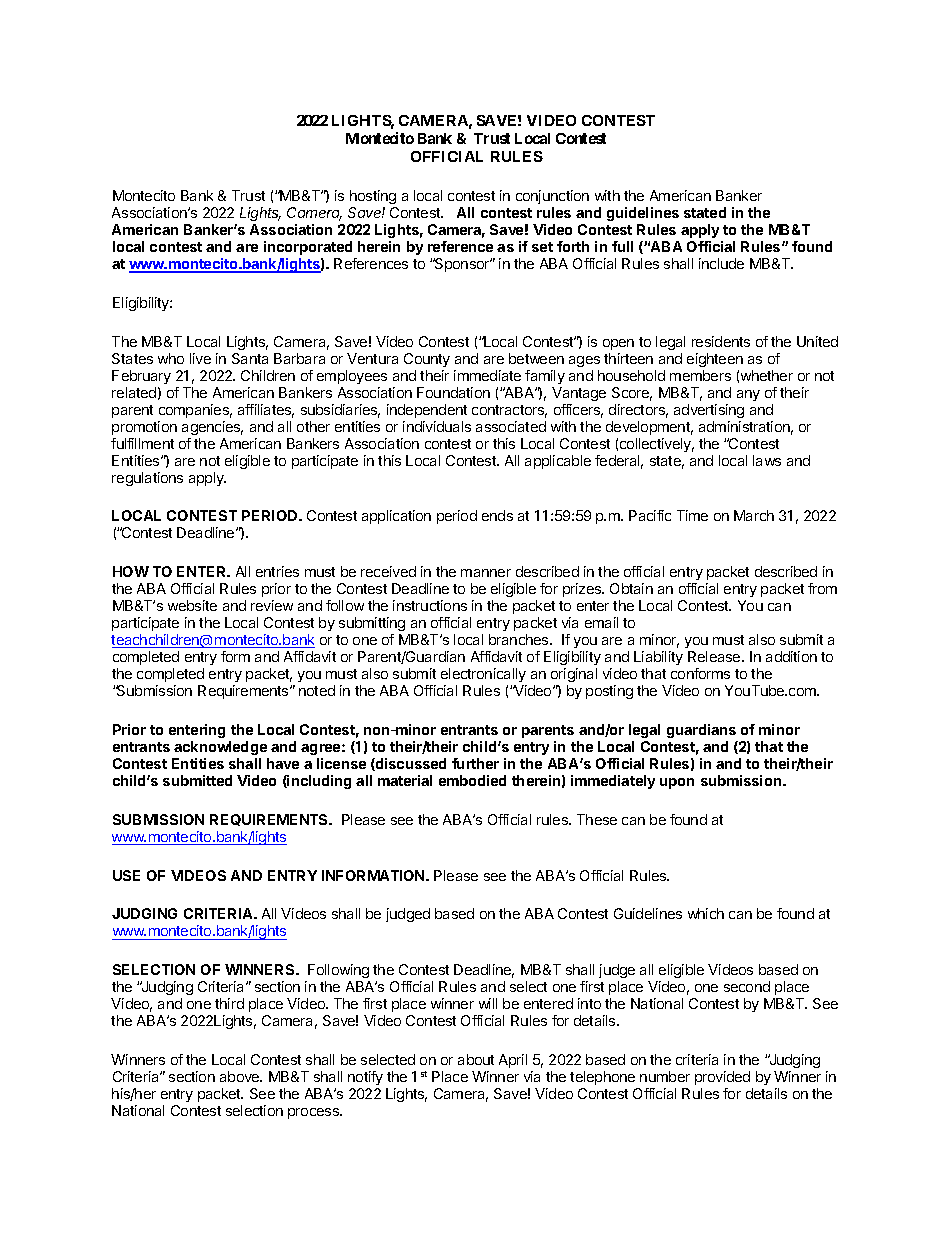 The image size is (952, 1233). What do you see at coordinates (308, 248) in the image?
I see `incorporated` at bounding box center [308, 248].
